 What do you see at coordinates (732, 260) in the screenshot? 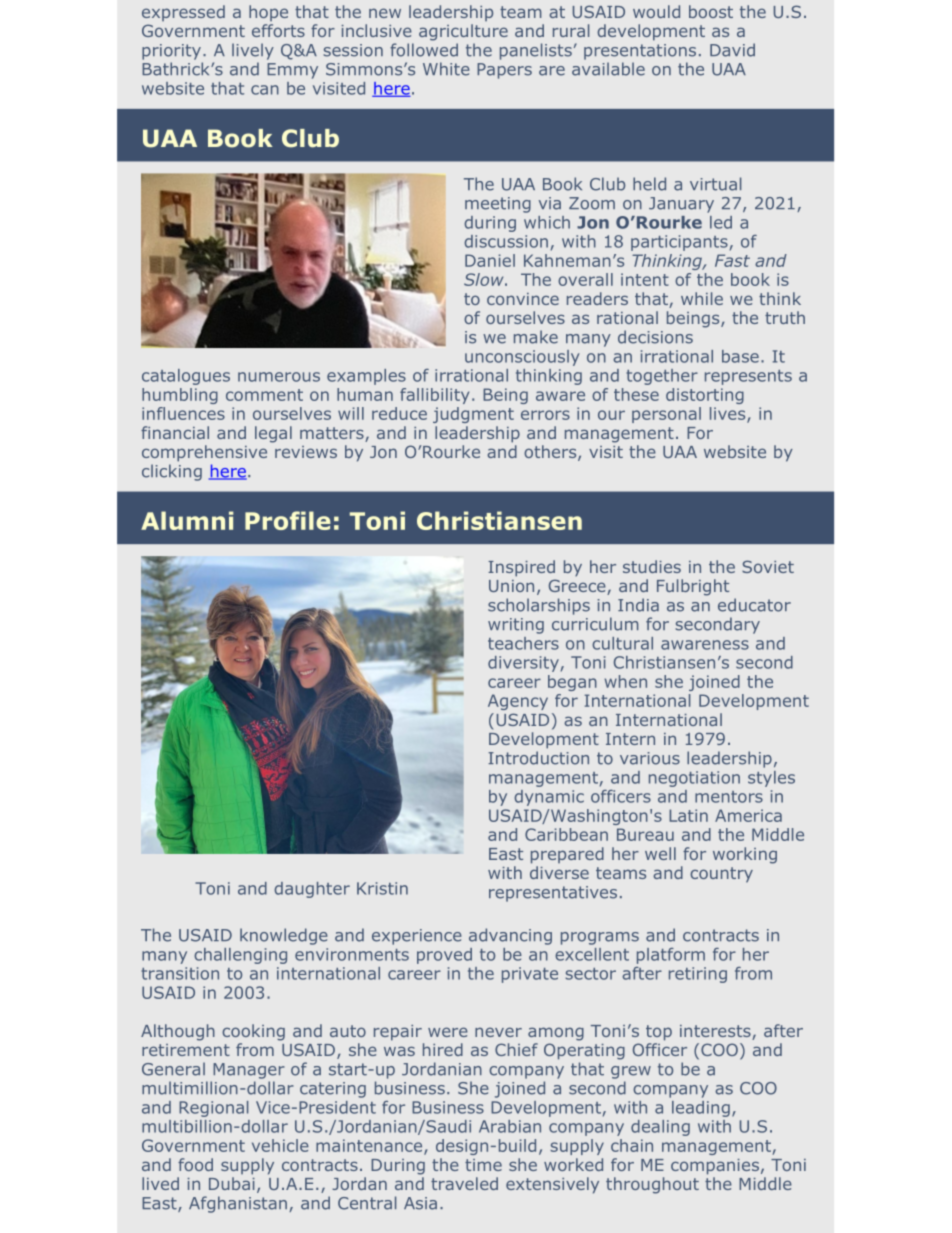
I see `Fast` at bounding box center [732, 260].
